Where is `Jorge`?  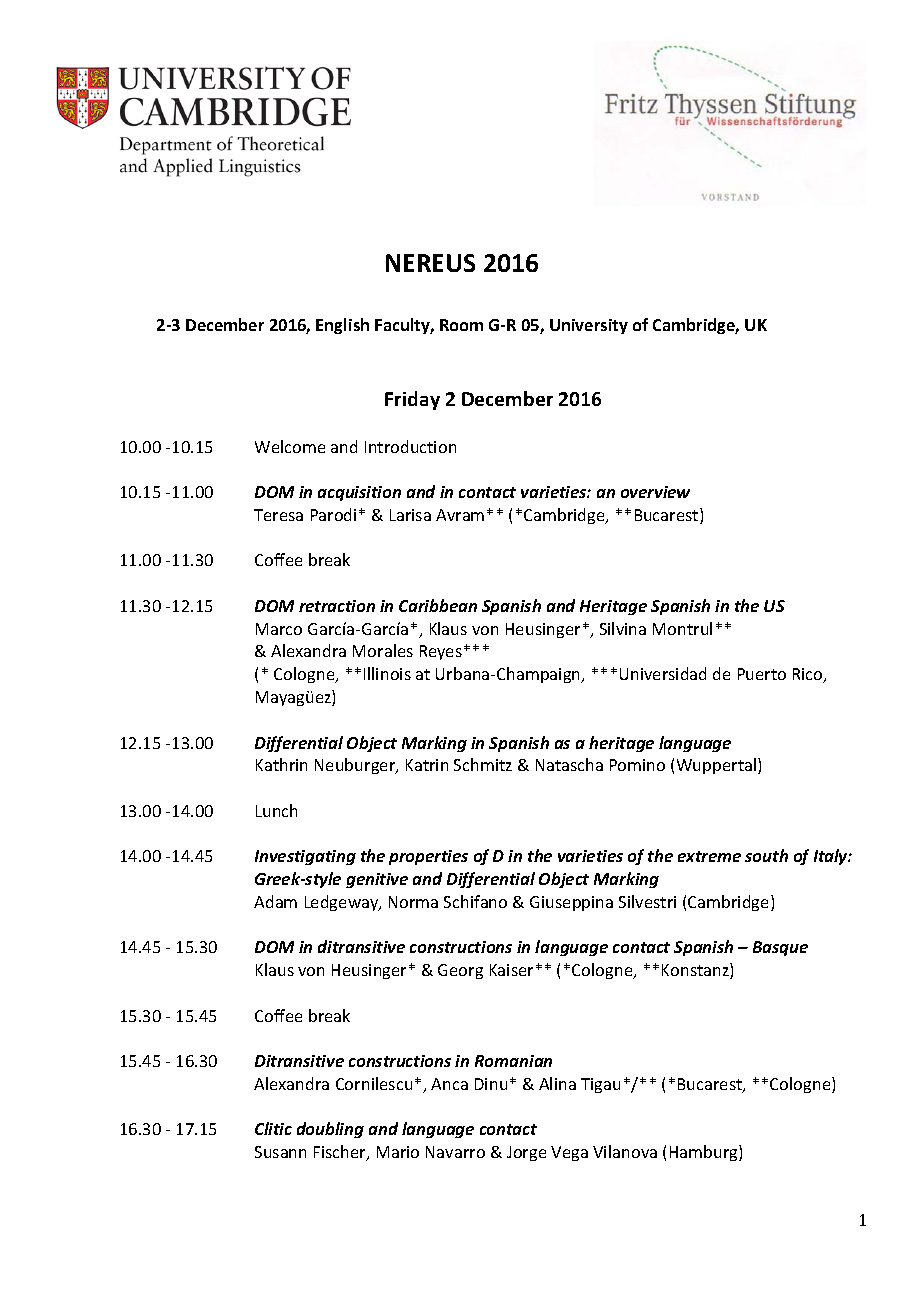
Jorge is located at coordinates (526, 1153).
